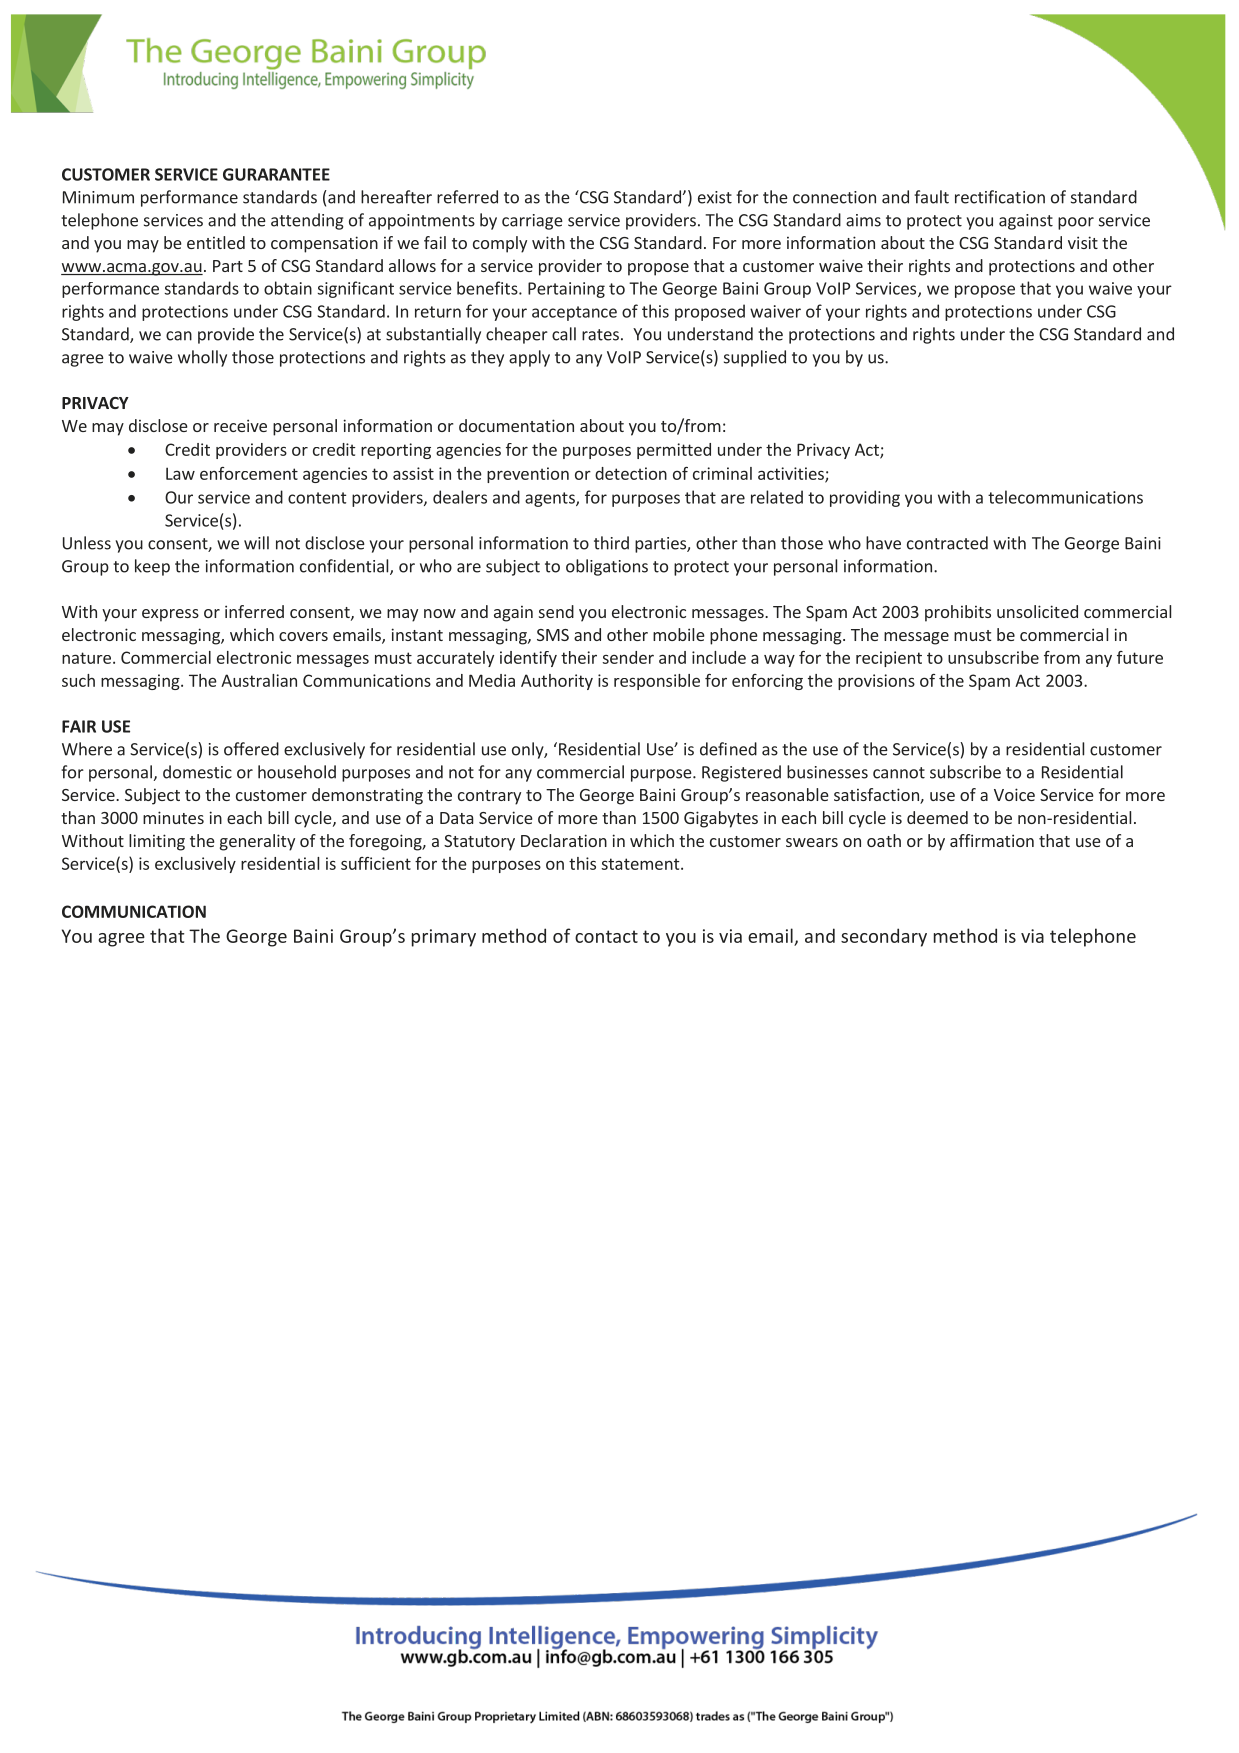 This screenshot has height=1753, width=1239. Describe the element at coordinates (216, 242) in the screenshot. I see `entitled` at that location.
